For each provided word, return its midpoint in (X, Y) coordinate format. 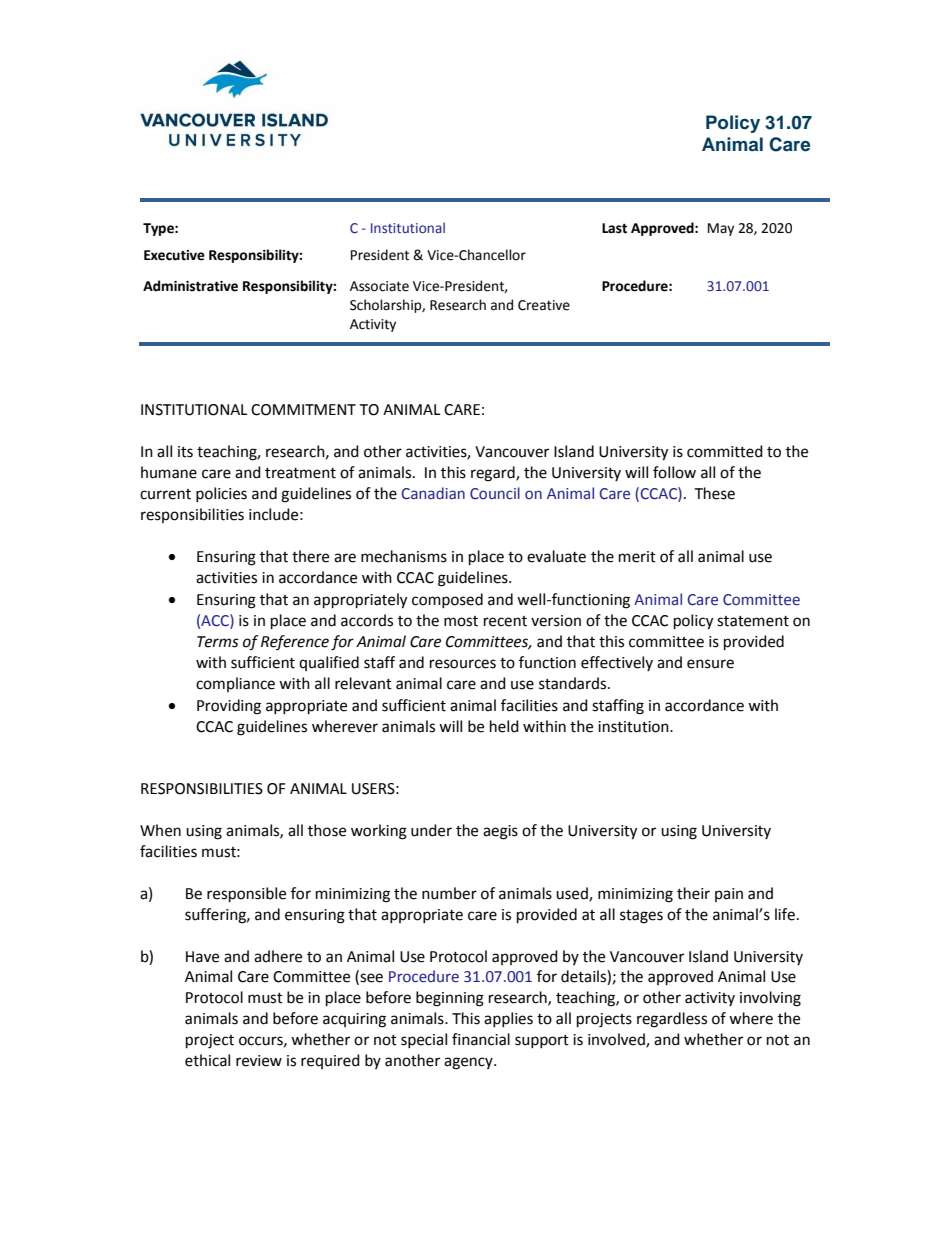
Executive (174, 255)
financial (481, 1039)
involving (770, 999)
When (160, 830)
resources (463, 664)
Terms (218, 642)
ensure (710, 664)
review (259, 1061)
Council (495, 493)
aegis (500, 832)
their (693, 893)
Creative (544, 305)
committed (725, 451)
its (185, 452)
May (721, 229)
